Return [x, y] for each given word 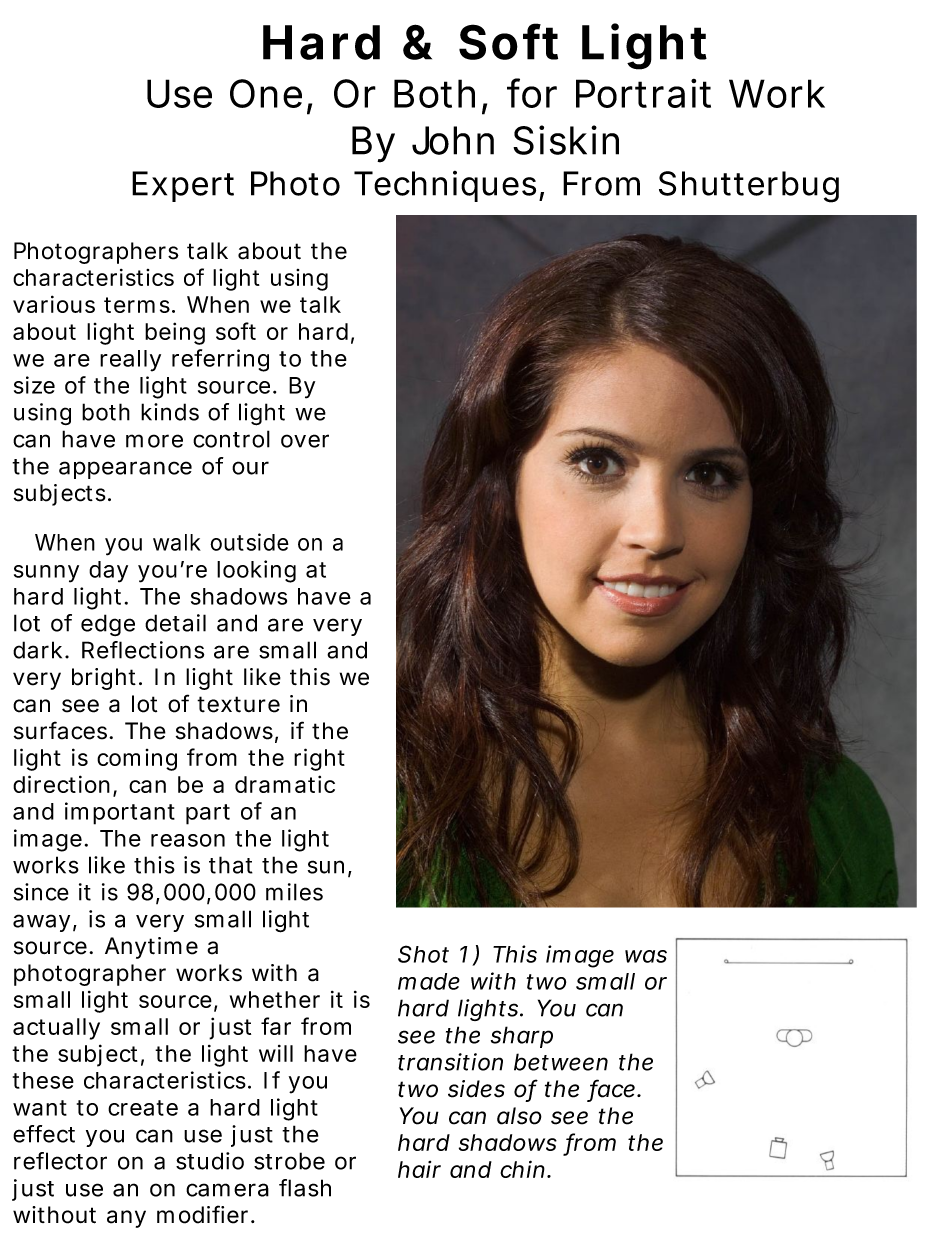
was [646, 956]
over [305, 441]
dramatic [285, 784]
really [130, 361]
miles [294, 892]
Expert [183, 186]
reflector [60, 1161]
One [266, 93]
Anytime [151, 948]
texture [238, 704]
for [532, 93]
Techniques [447, 186]
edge [108, 625]
